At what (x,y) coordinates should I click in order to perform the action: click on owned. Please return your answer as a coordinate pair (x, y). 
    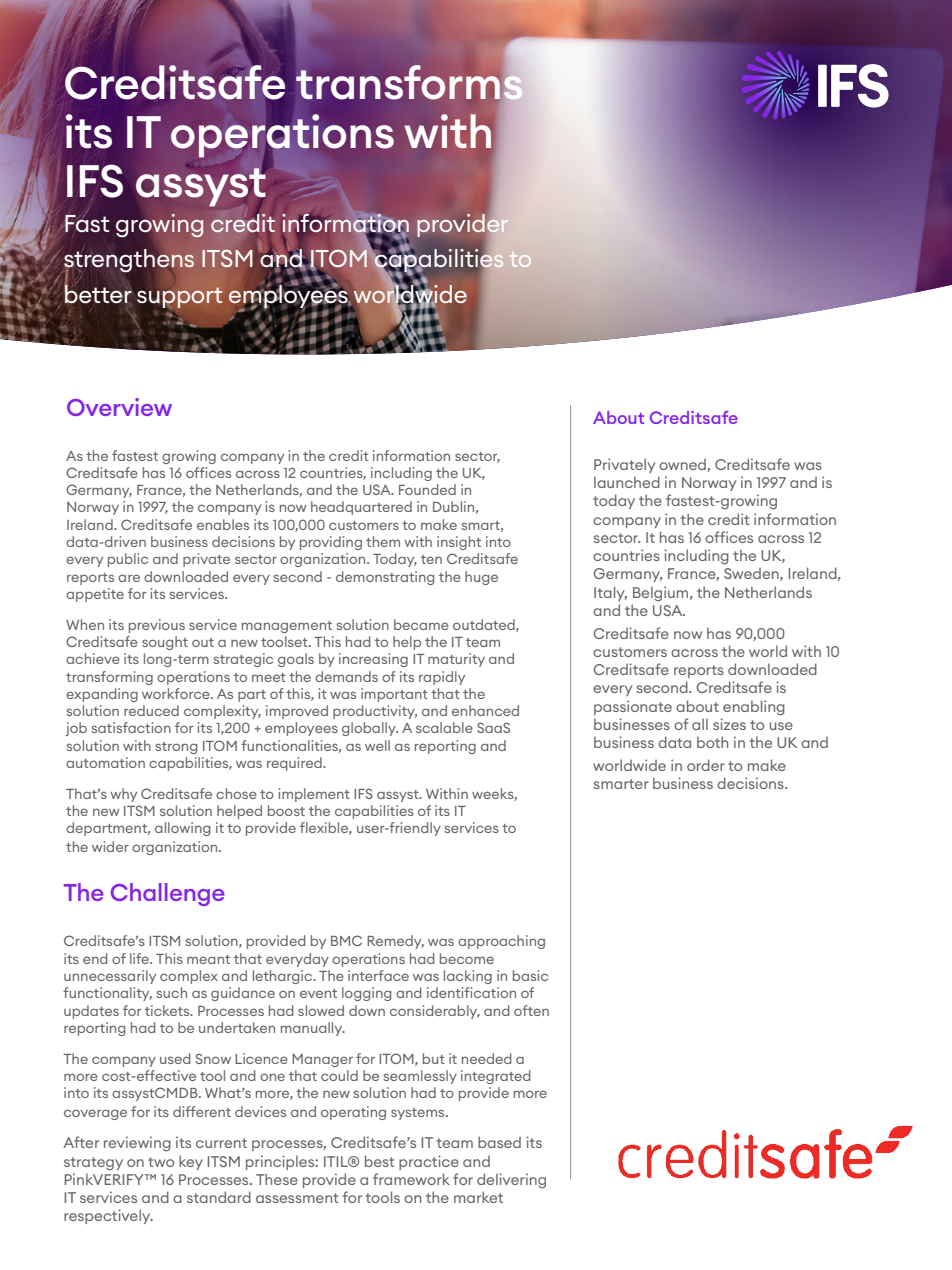
    Looking at the image, I should click on (683, 465).
